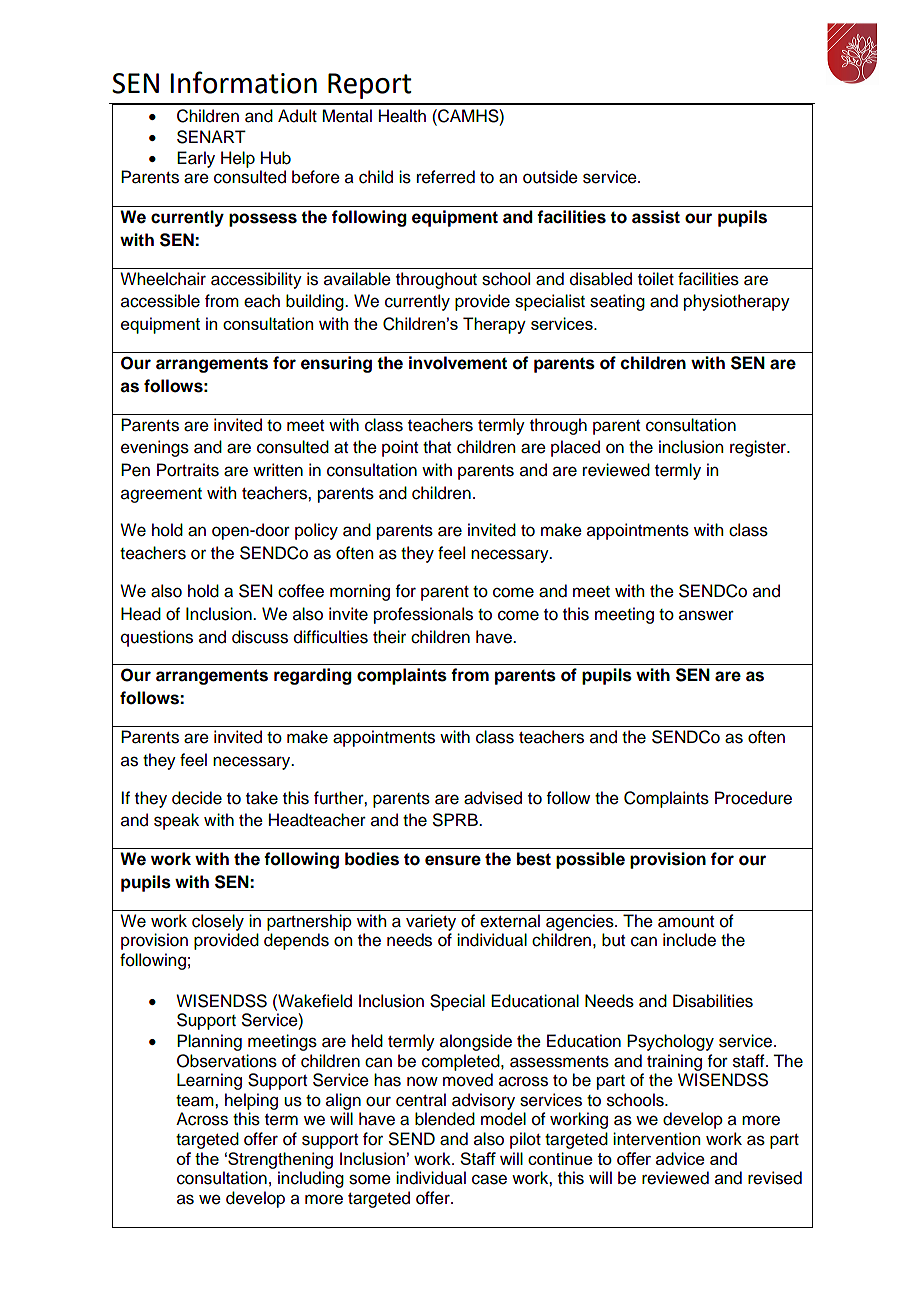 The height and width of the screenshot is (1308, 924). I want to click on advised, so click(493, 798).
